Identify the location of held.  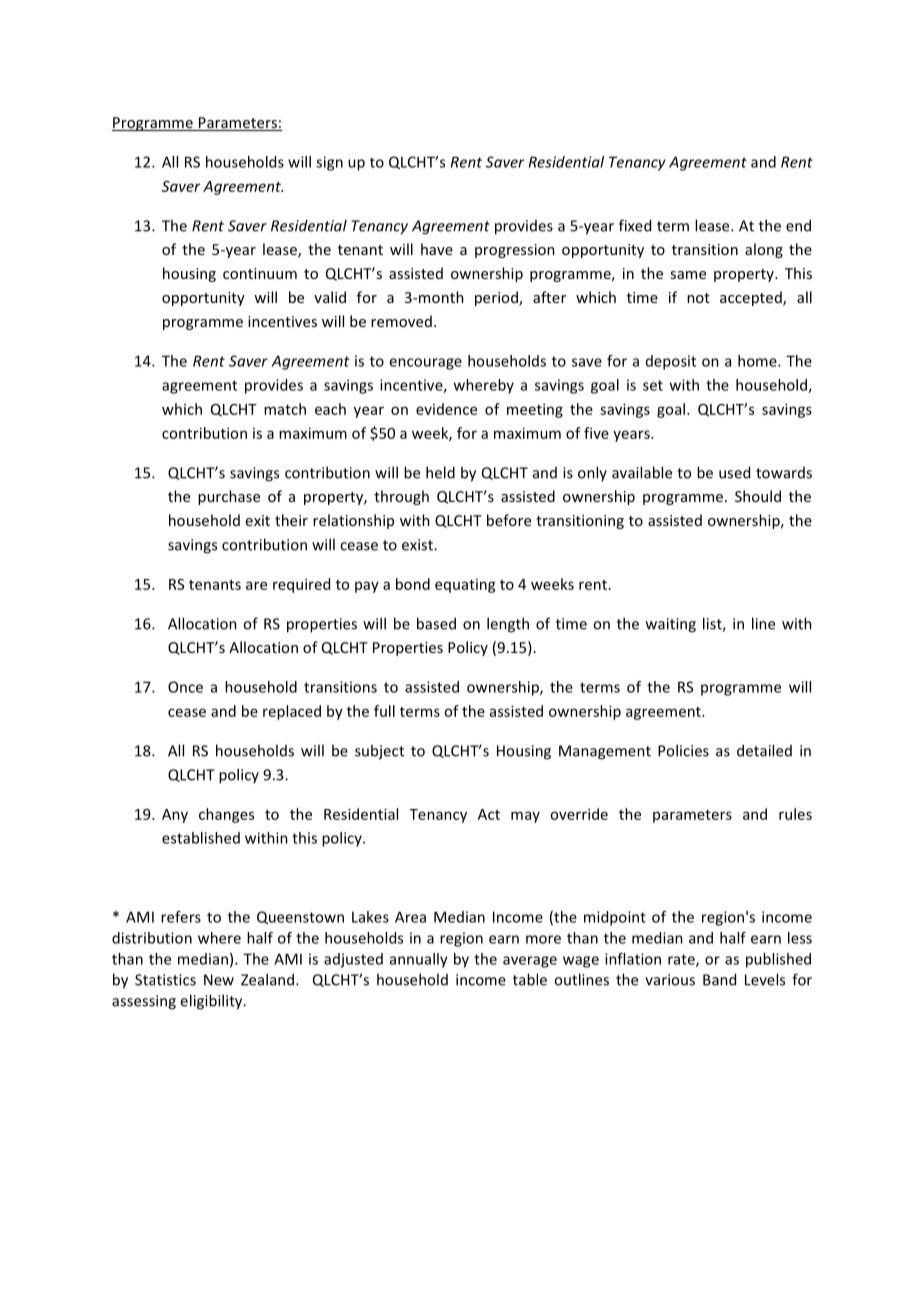
(440, 472).
